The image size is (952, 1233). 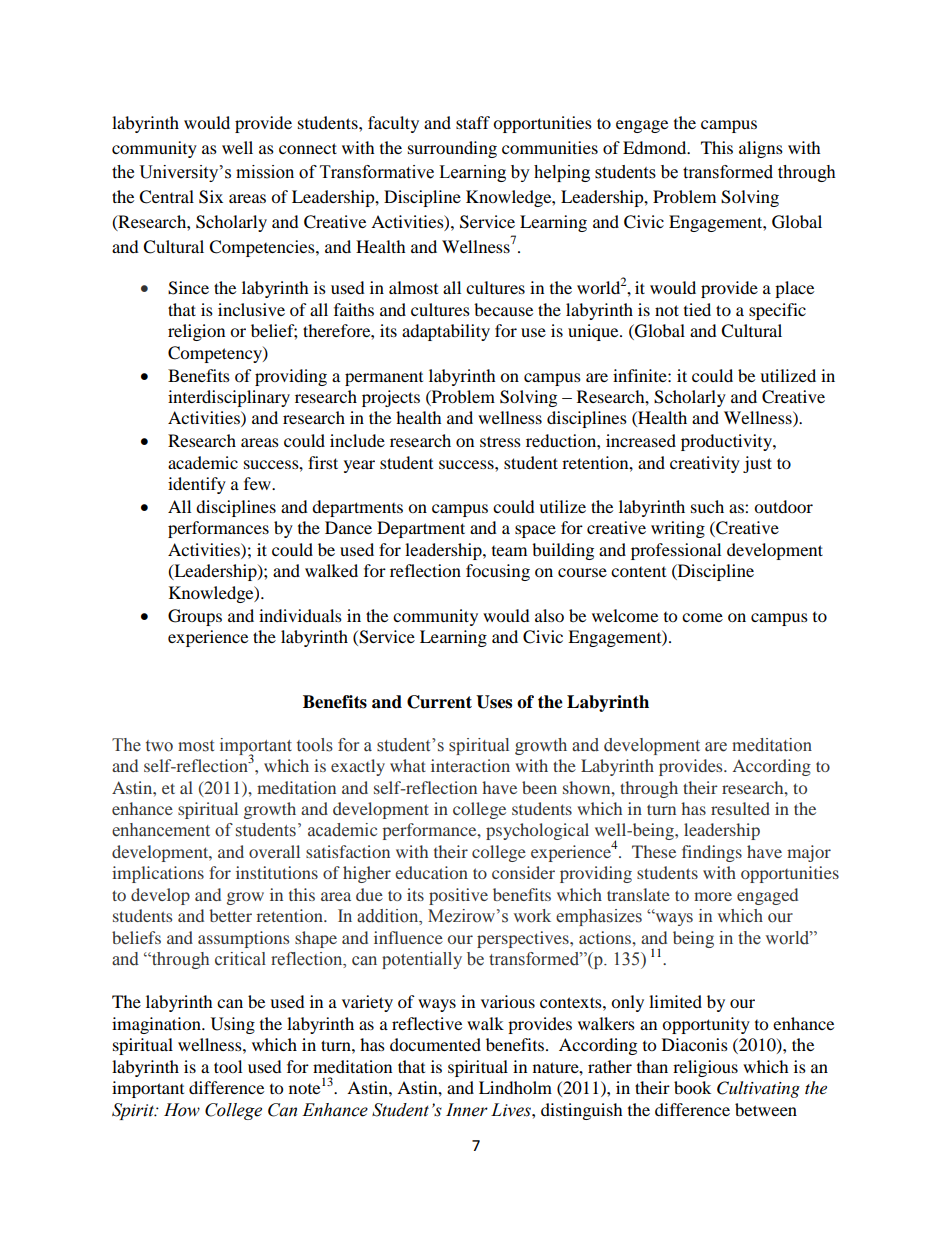 I want to click on Uses, so click(x=494, y=702).
